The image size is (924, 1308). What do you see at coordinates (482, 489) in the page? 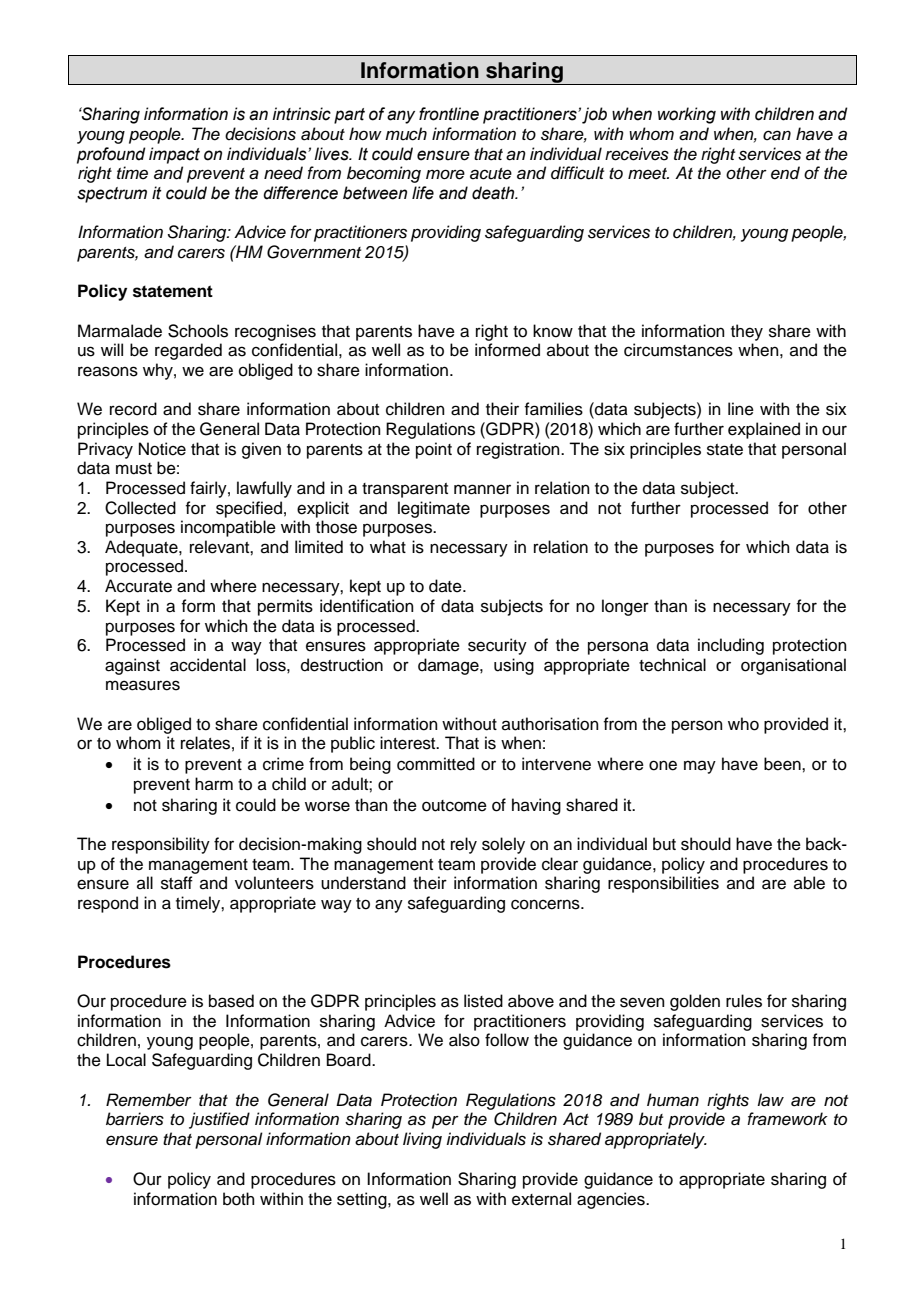
I see `manner` at bounding box center [482, 489].
